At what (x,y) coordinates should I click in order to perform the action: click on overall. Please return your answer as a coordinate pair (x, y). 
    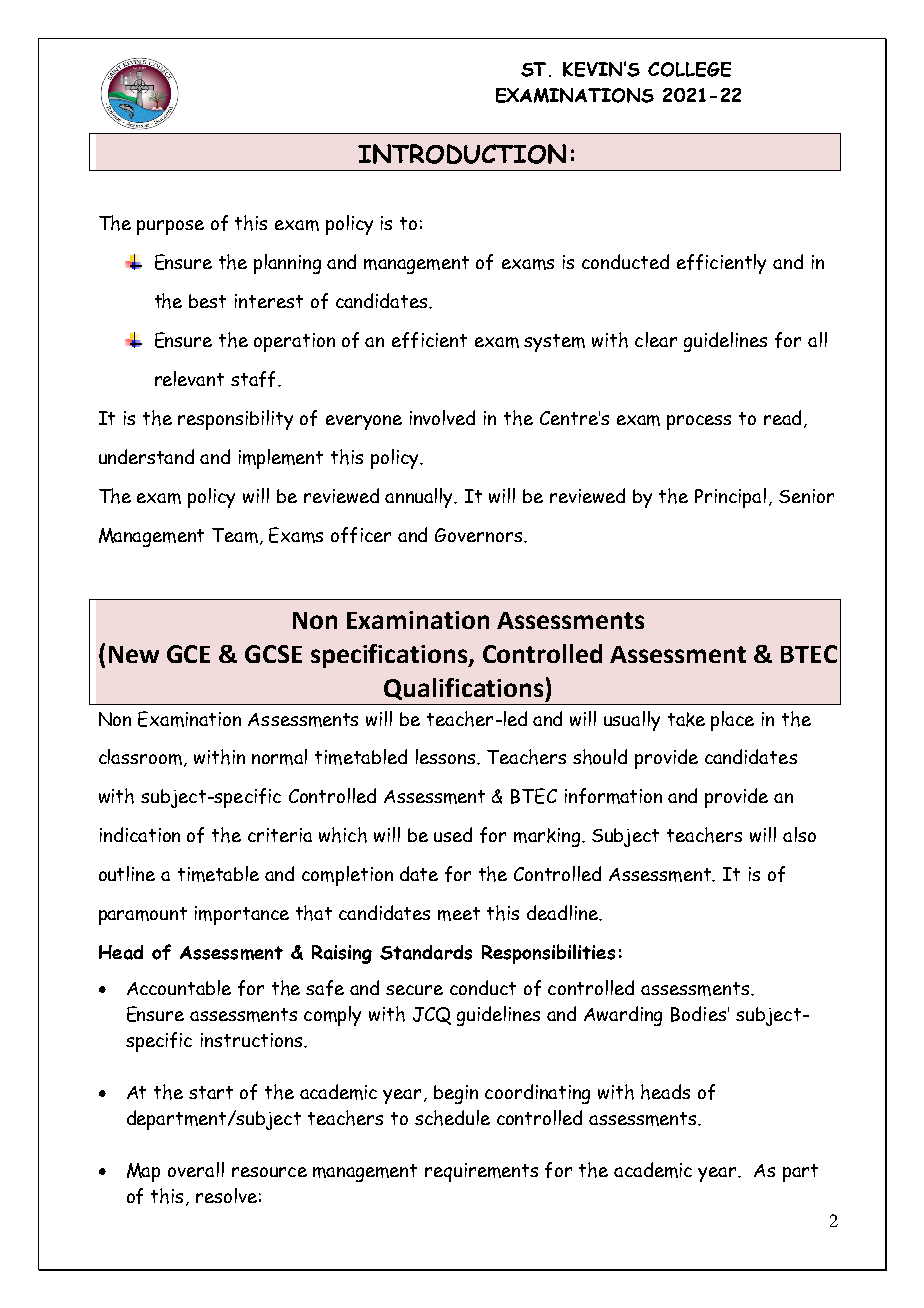
    Looking at the image, I should click on (196, 1169).
